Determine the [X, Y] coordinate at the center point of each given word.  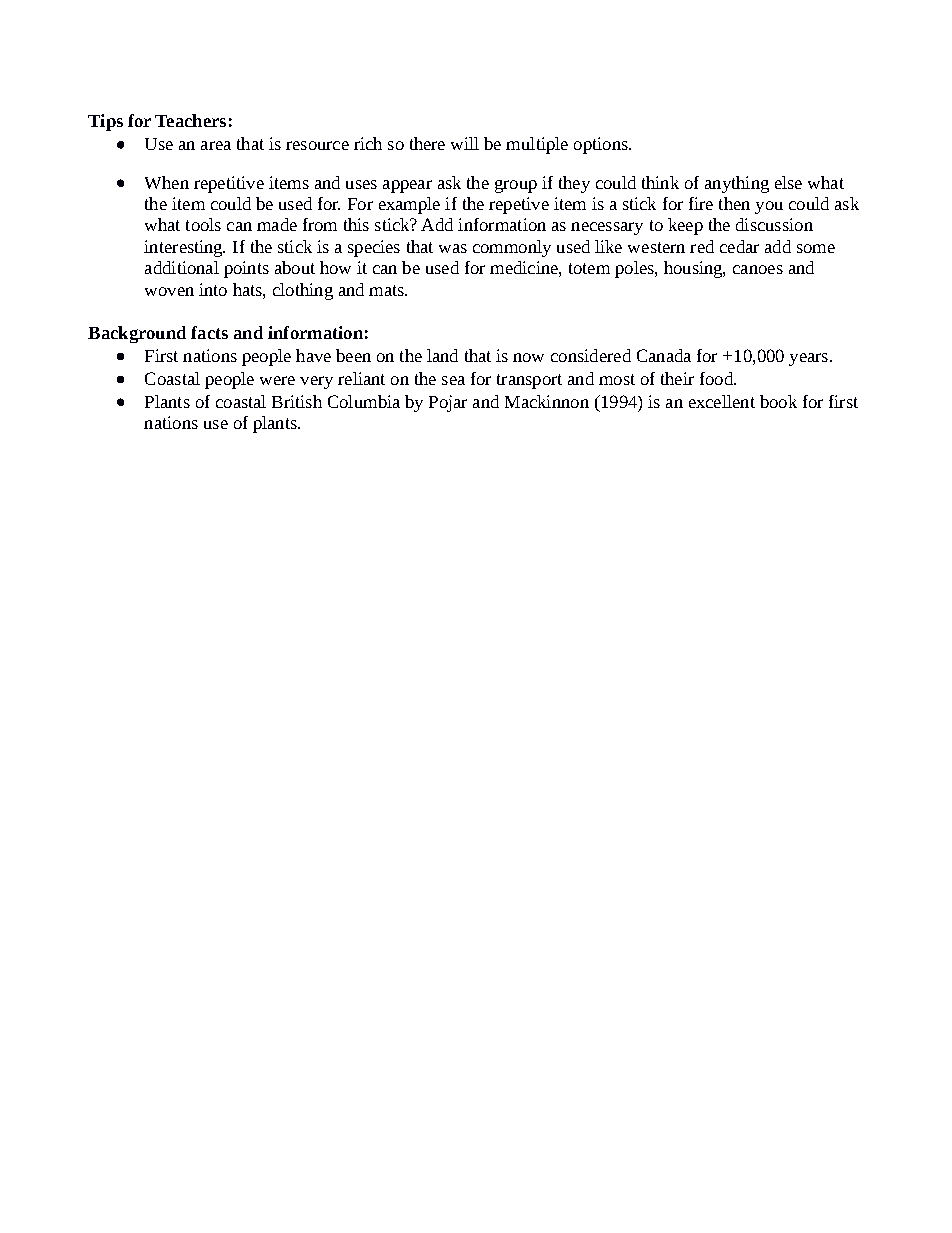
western [656, 247]
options [602, 145]
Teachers [190, 120]
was [453, 248]
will [465, 143]
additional [182, 267]
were [277, 380]
